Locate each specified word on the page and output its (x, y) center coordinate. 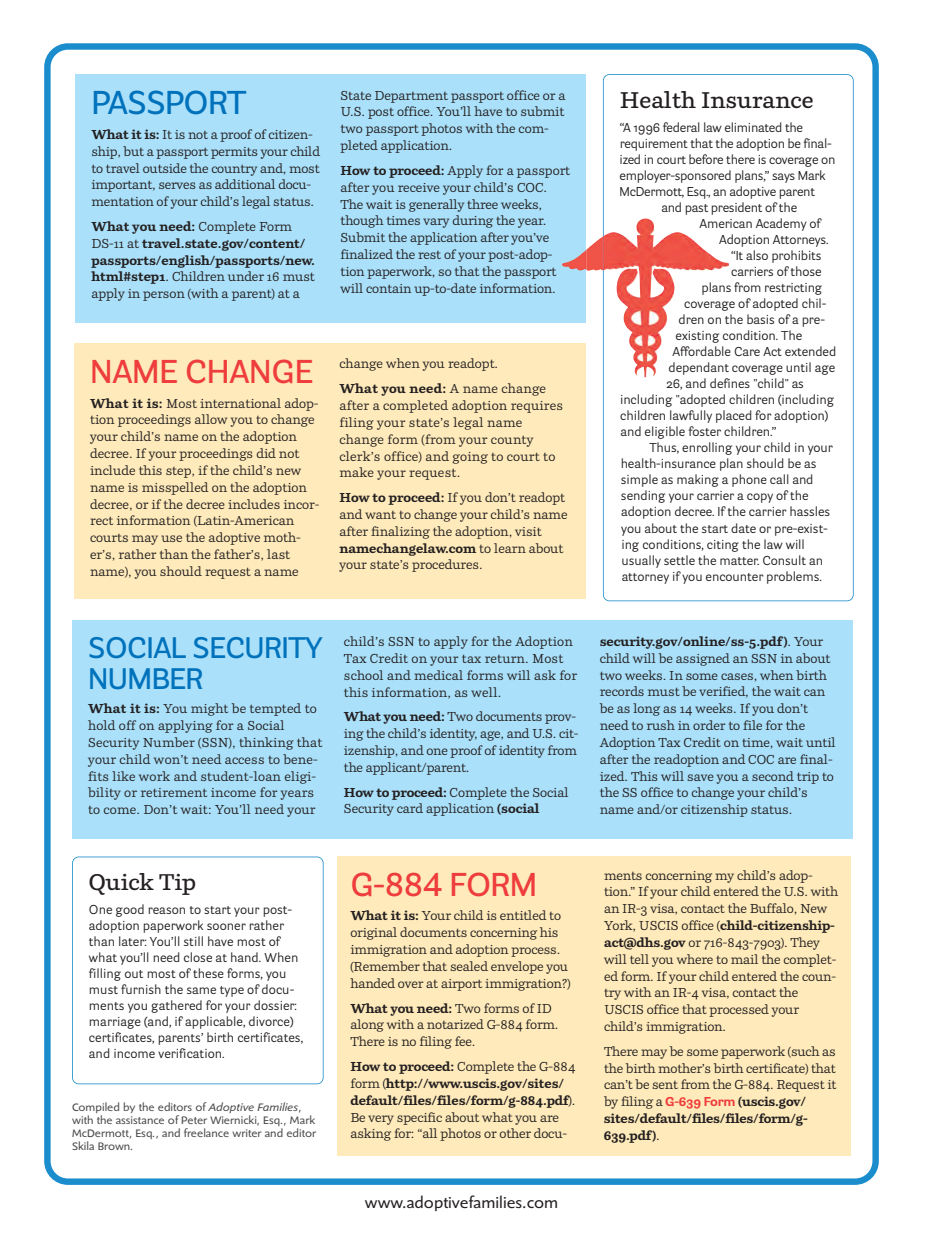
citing (723, 546)
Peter (194, 1120)
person (164, 296)
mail (744, 959)
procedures (446, 565)
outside (165, 168)
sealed (469, 966)
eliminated (753, 127)
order (709, 725)
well (485, 692)
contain (389, 288)
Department (411, 97)
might (209, 709)
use (171, 538)
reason (166, 910)
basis (760, 319)
